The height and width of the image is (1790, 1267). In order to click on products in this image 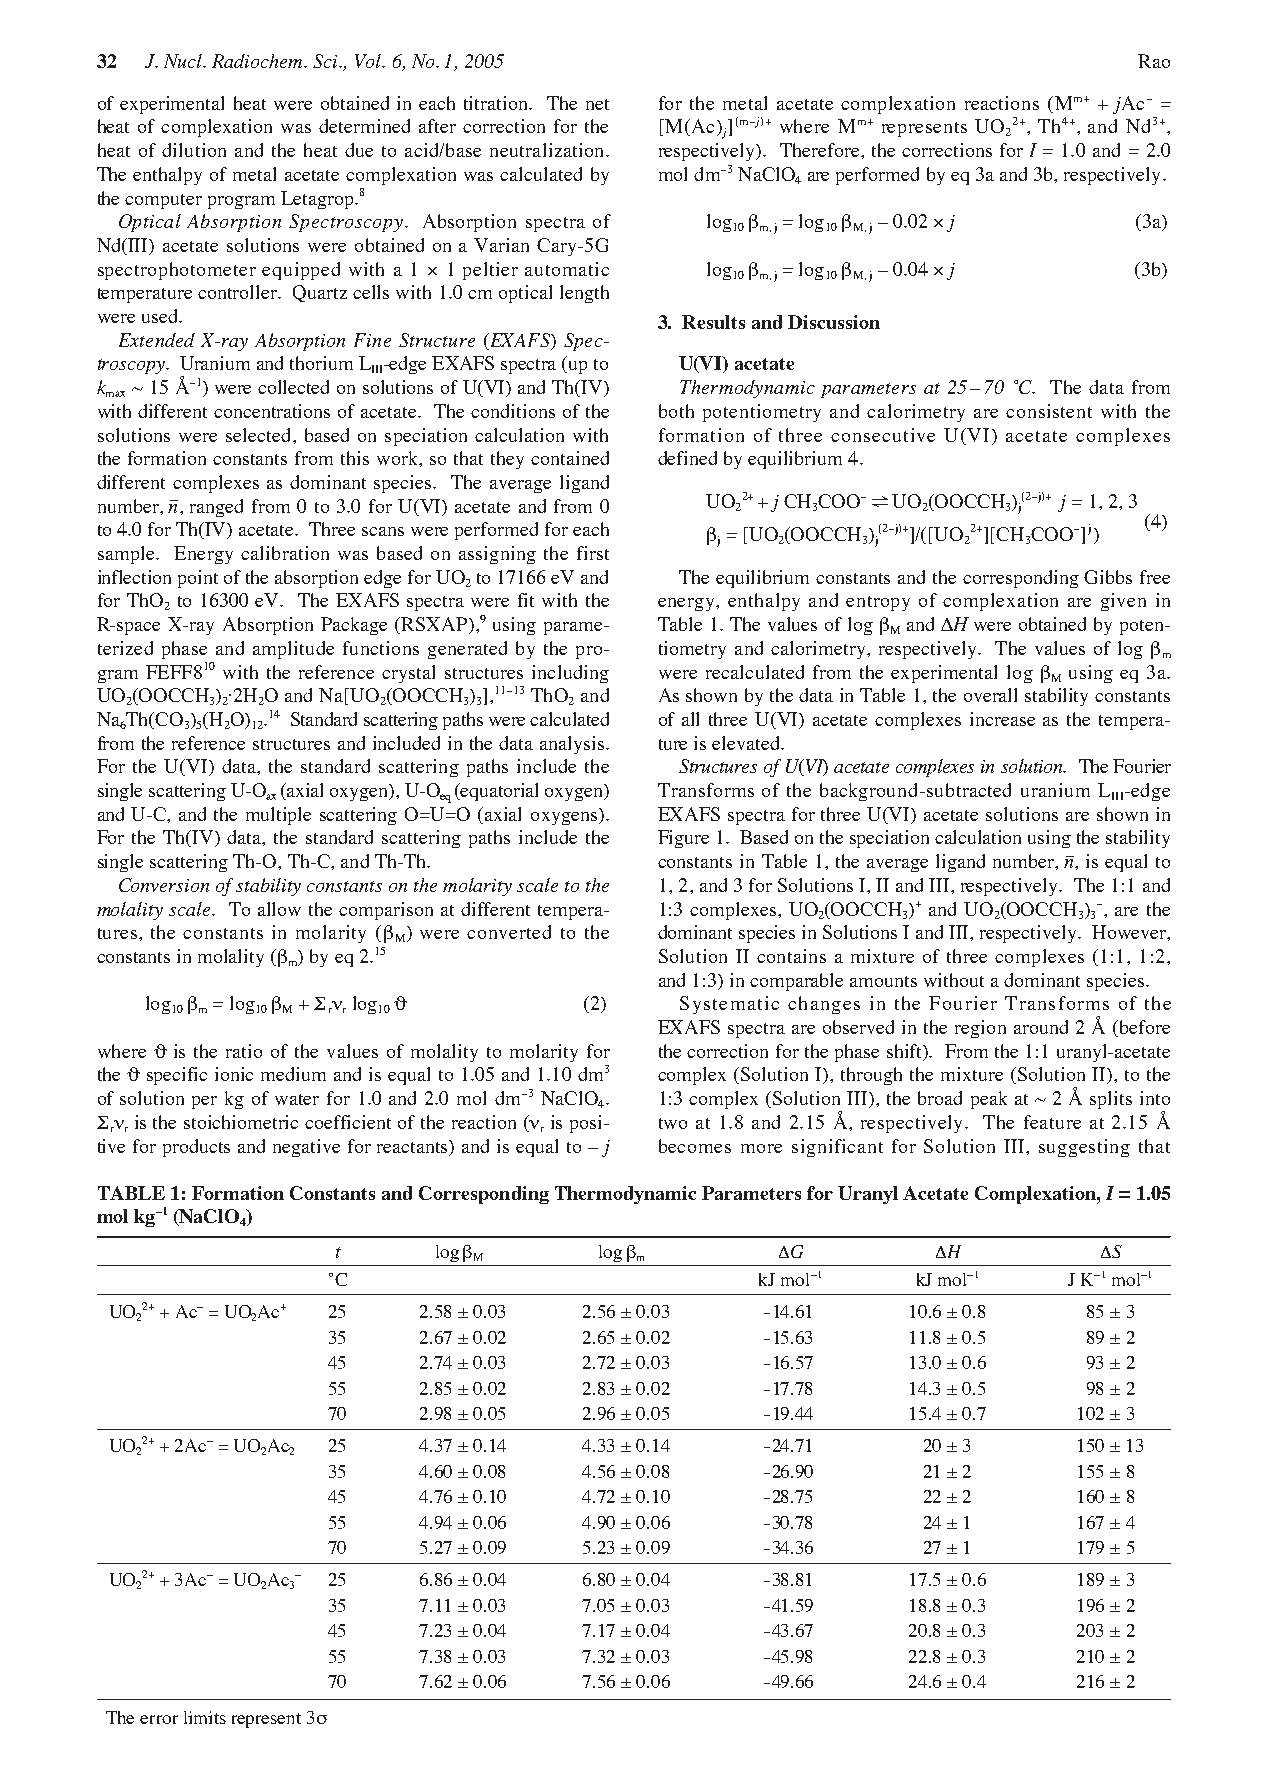, I will do `click(196, 1148)`.
